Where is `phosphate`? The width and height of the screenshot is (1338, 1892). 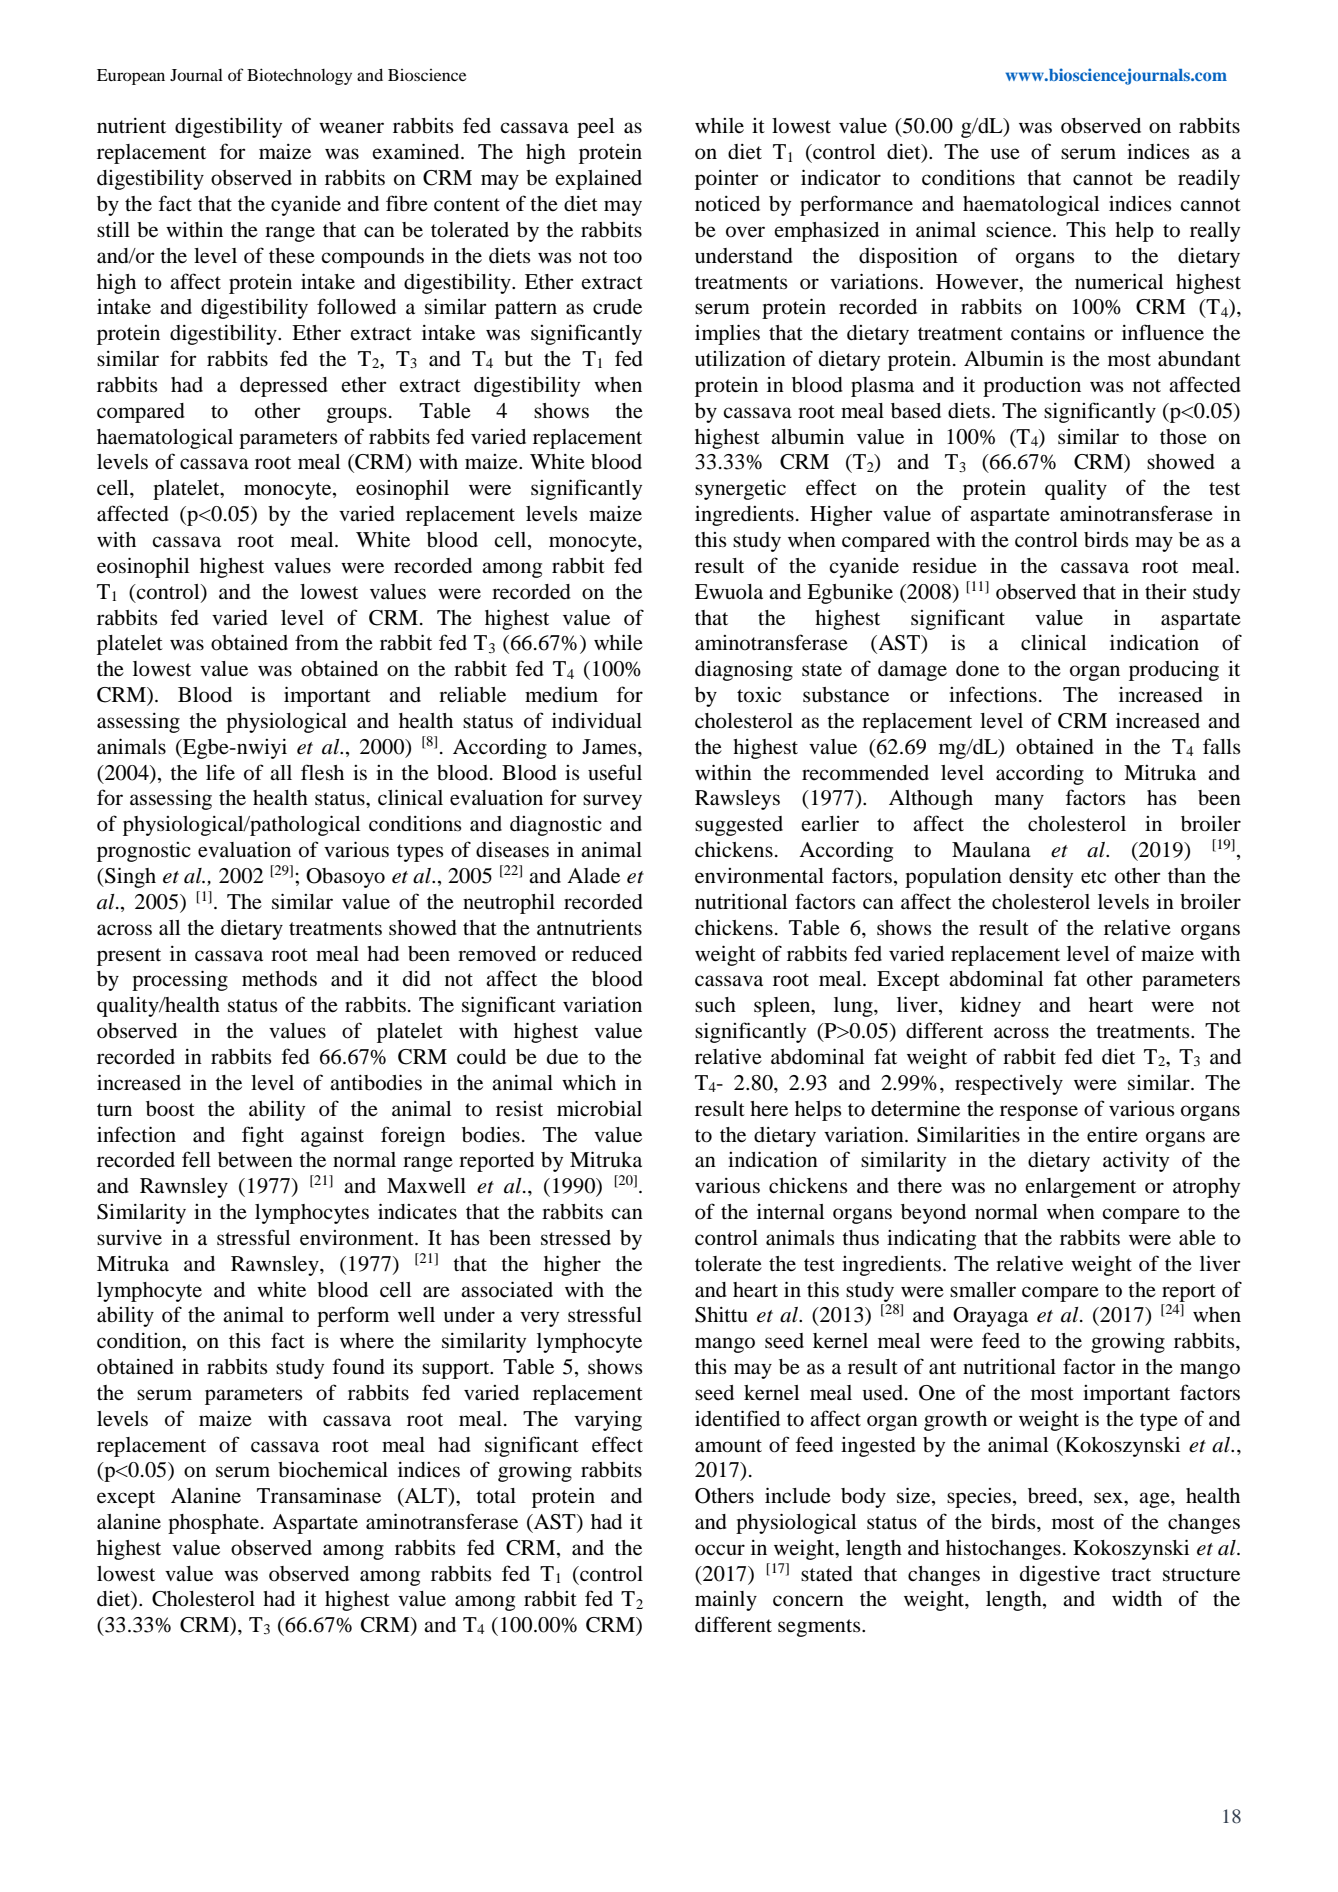 phosphate is located at coordinates (215, 1524).
